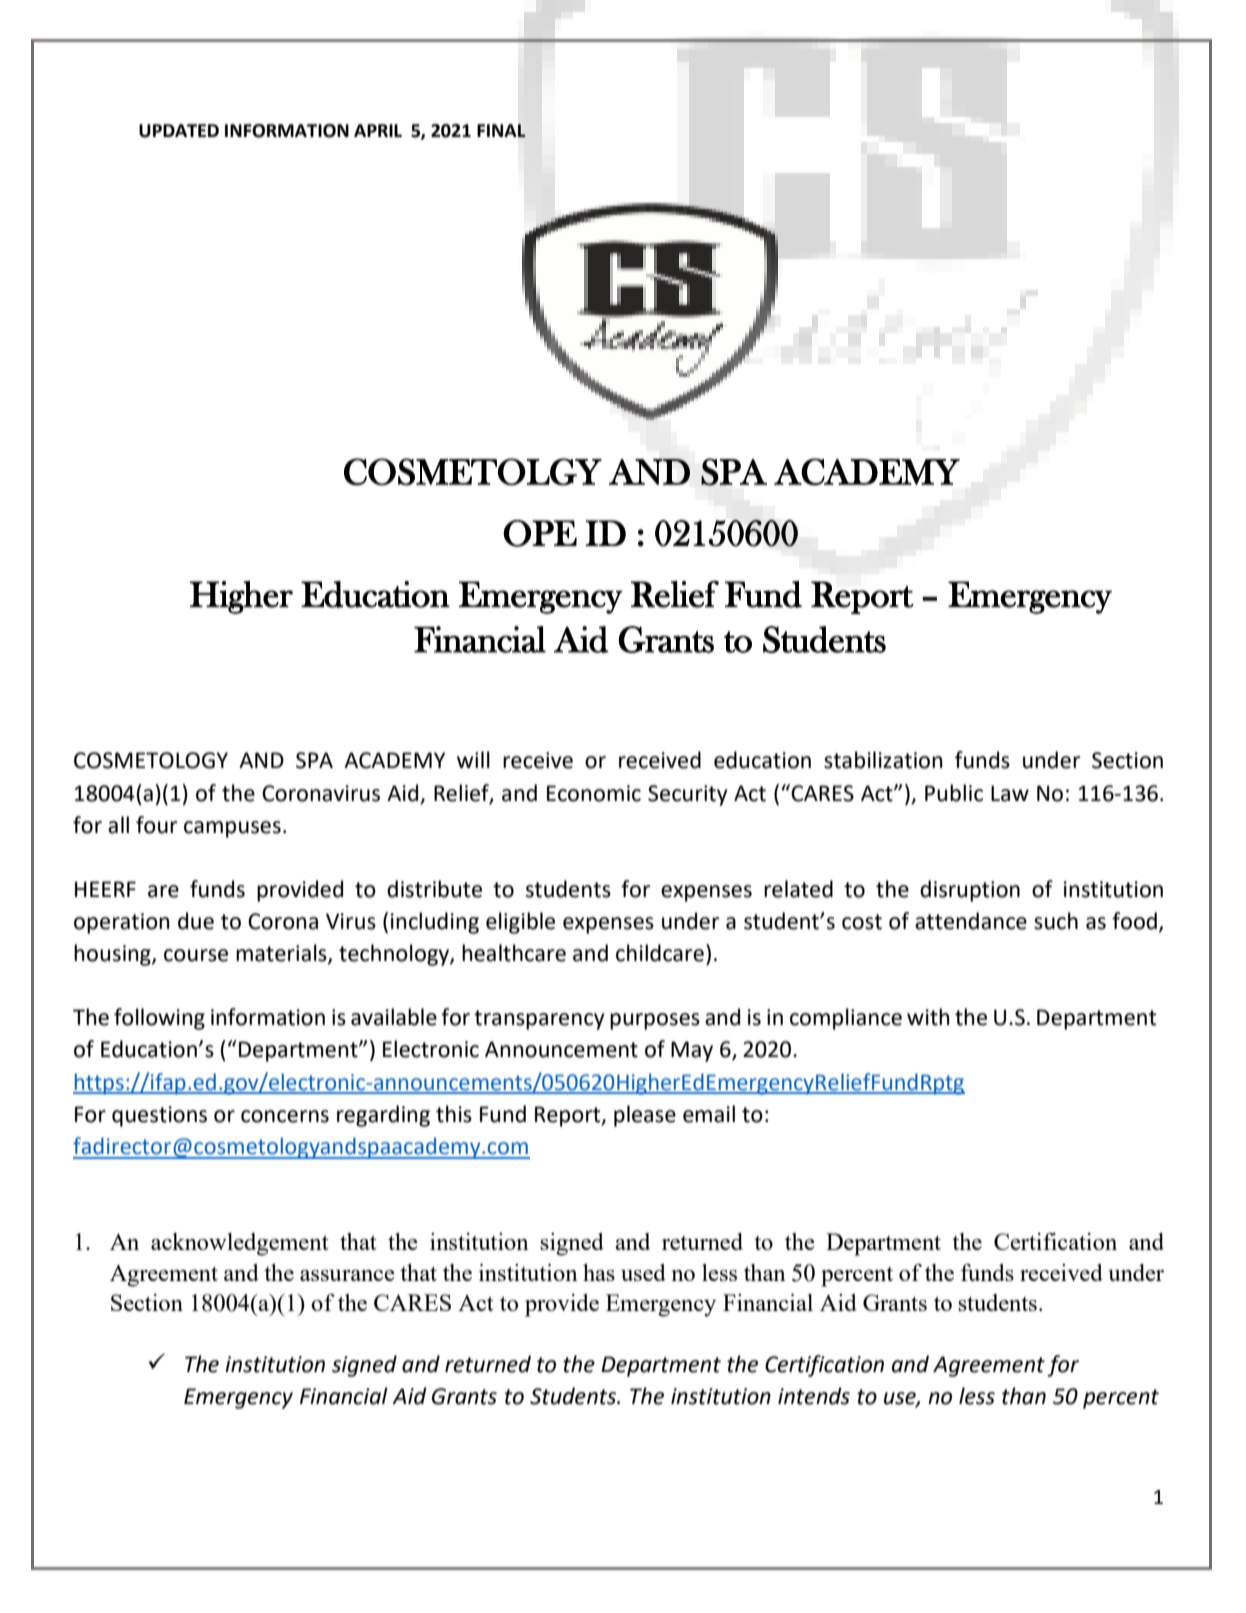 The width and height of the page is (1246, 1613). I want to click on UPDATED, so click(179, 131).
